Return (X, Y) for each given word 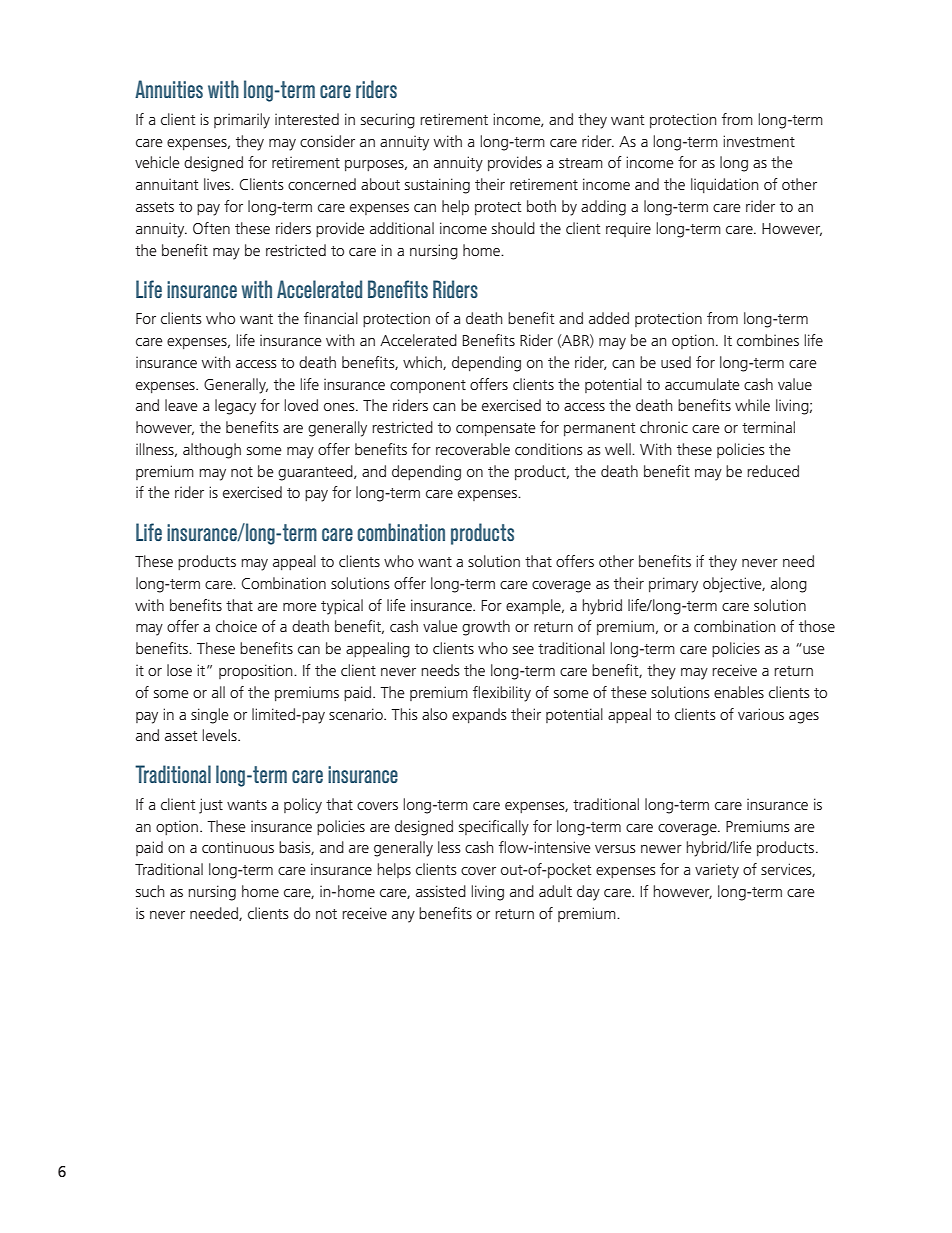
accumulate (702, 384)
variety (717, 871)
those (817, 626)
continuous (238, 847)
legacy (235, 407)
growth (486, 628)
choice (236, 626)
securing (388, 121)
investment (759, 141)
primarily (242, 121)
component (428, 386)
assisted (441, 891)
